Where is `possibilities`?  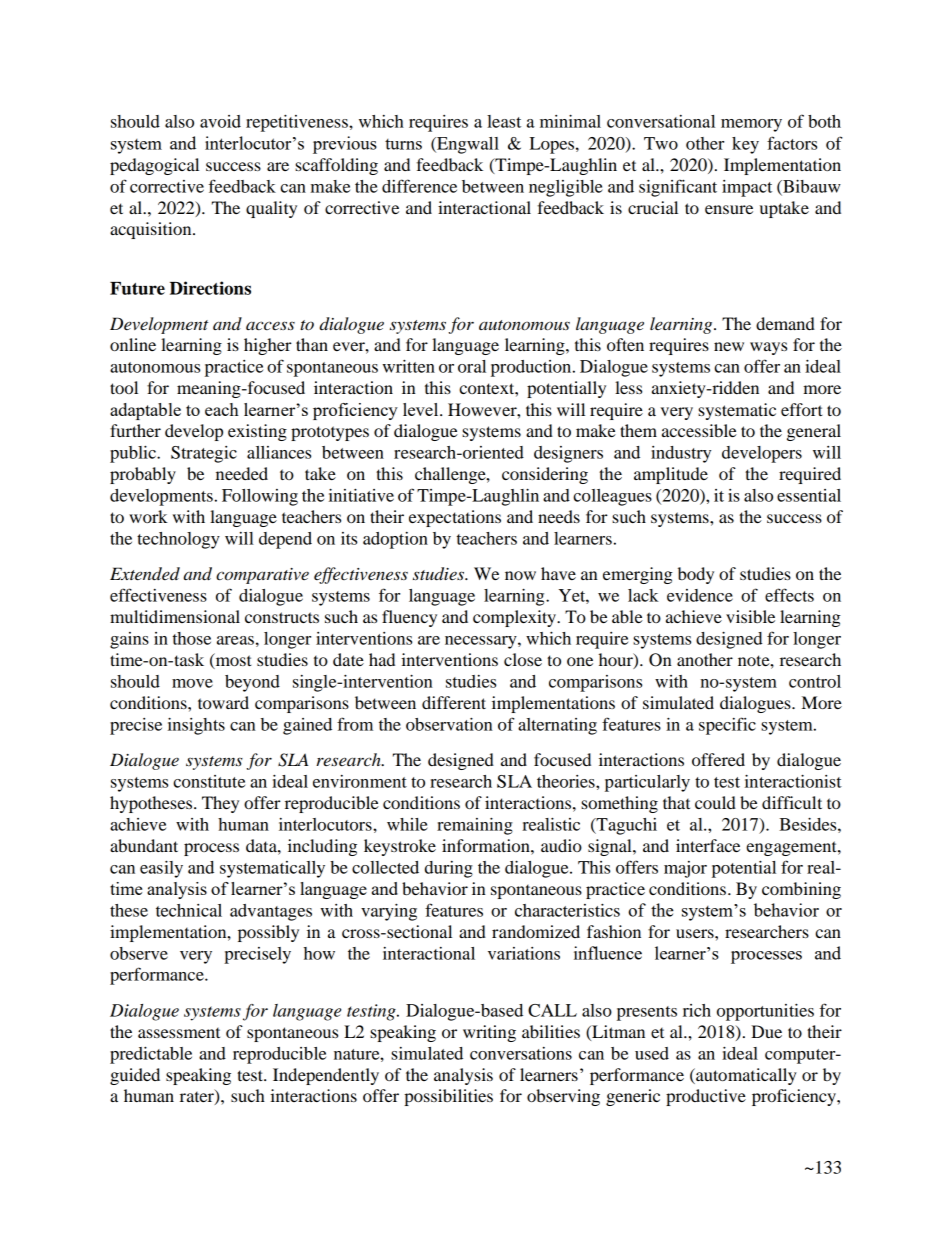 possibilities is located at coordinates (448, 1097).
